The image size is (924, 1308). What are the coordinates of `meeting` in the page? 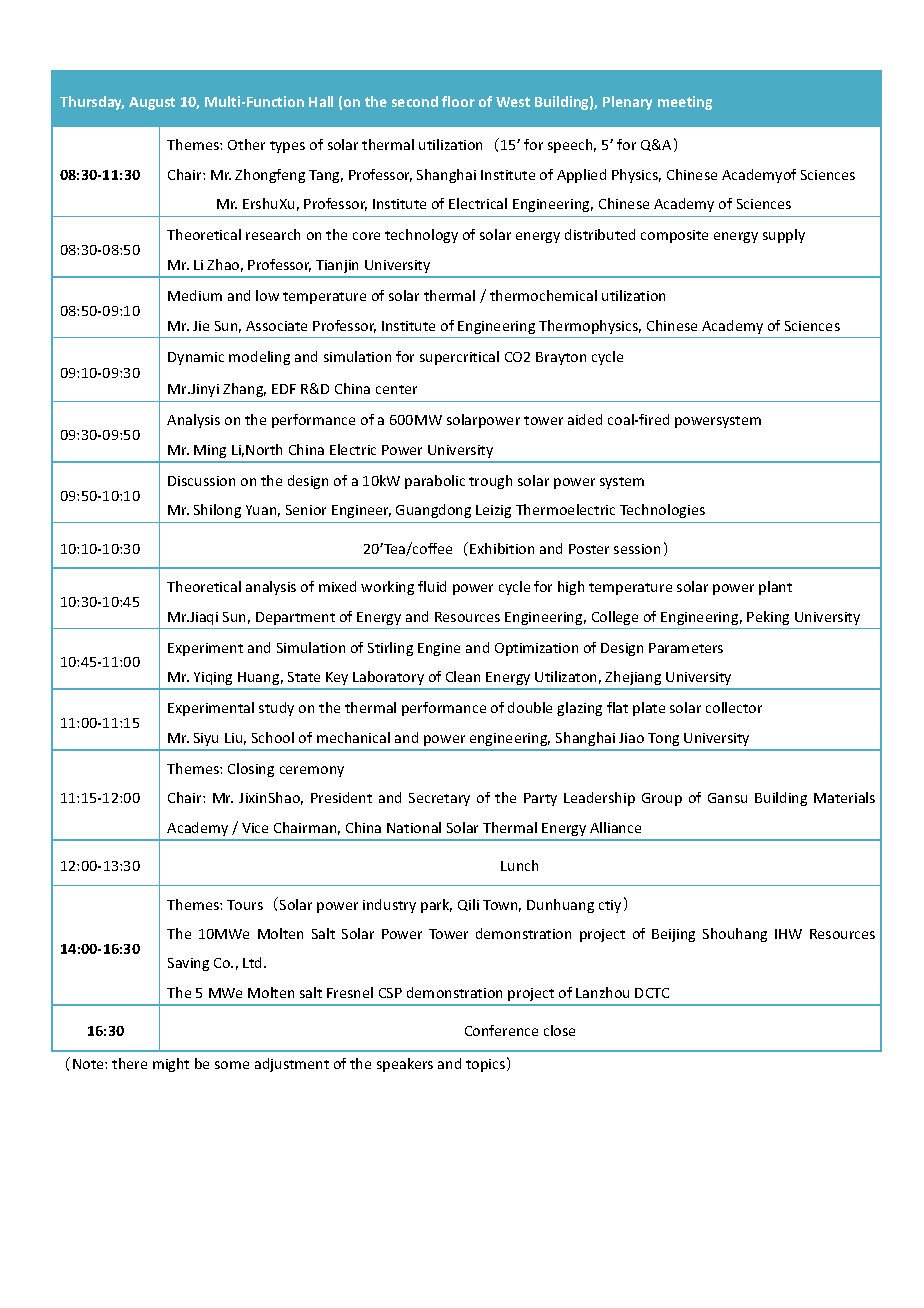 It's located at (685, 103).
